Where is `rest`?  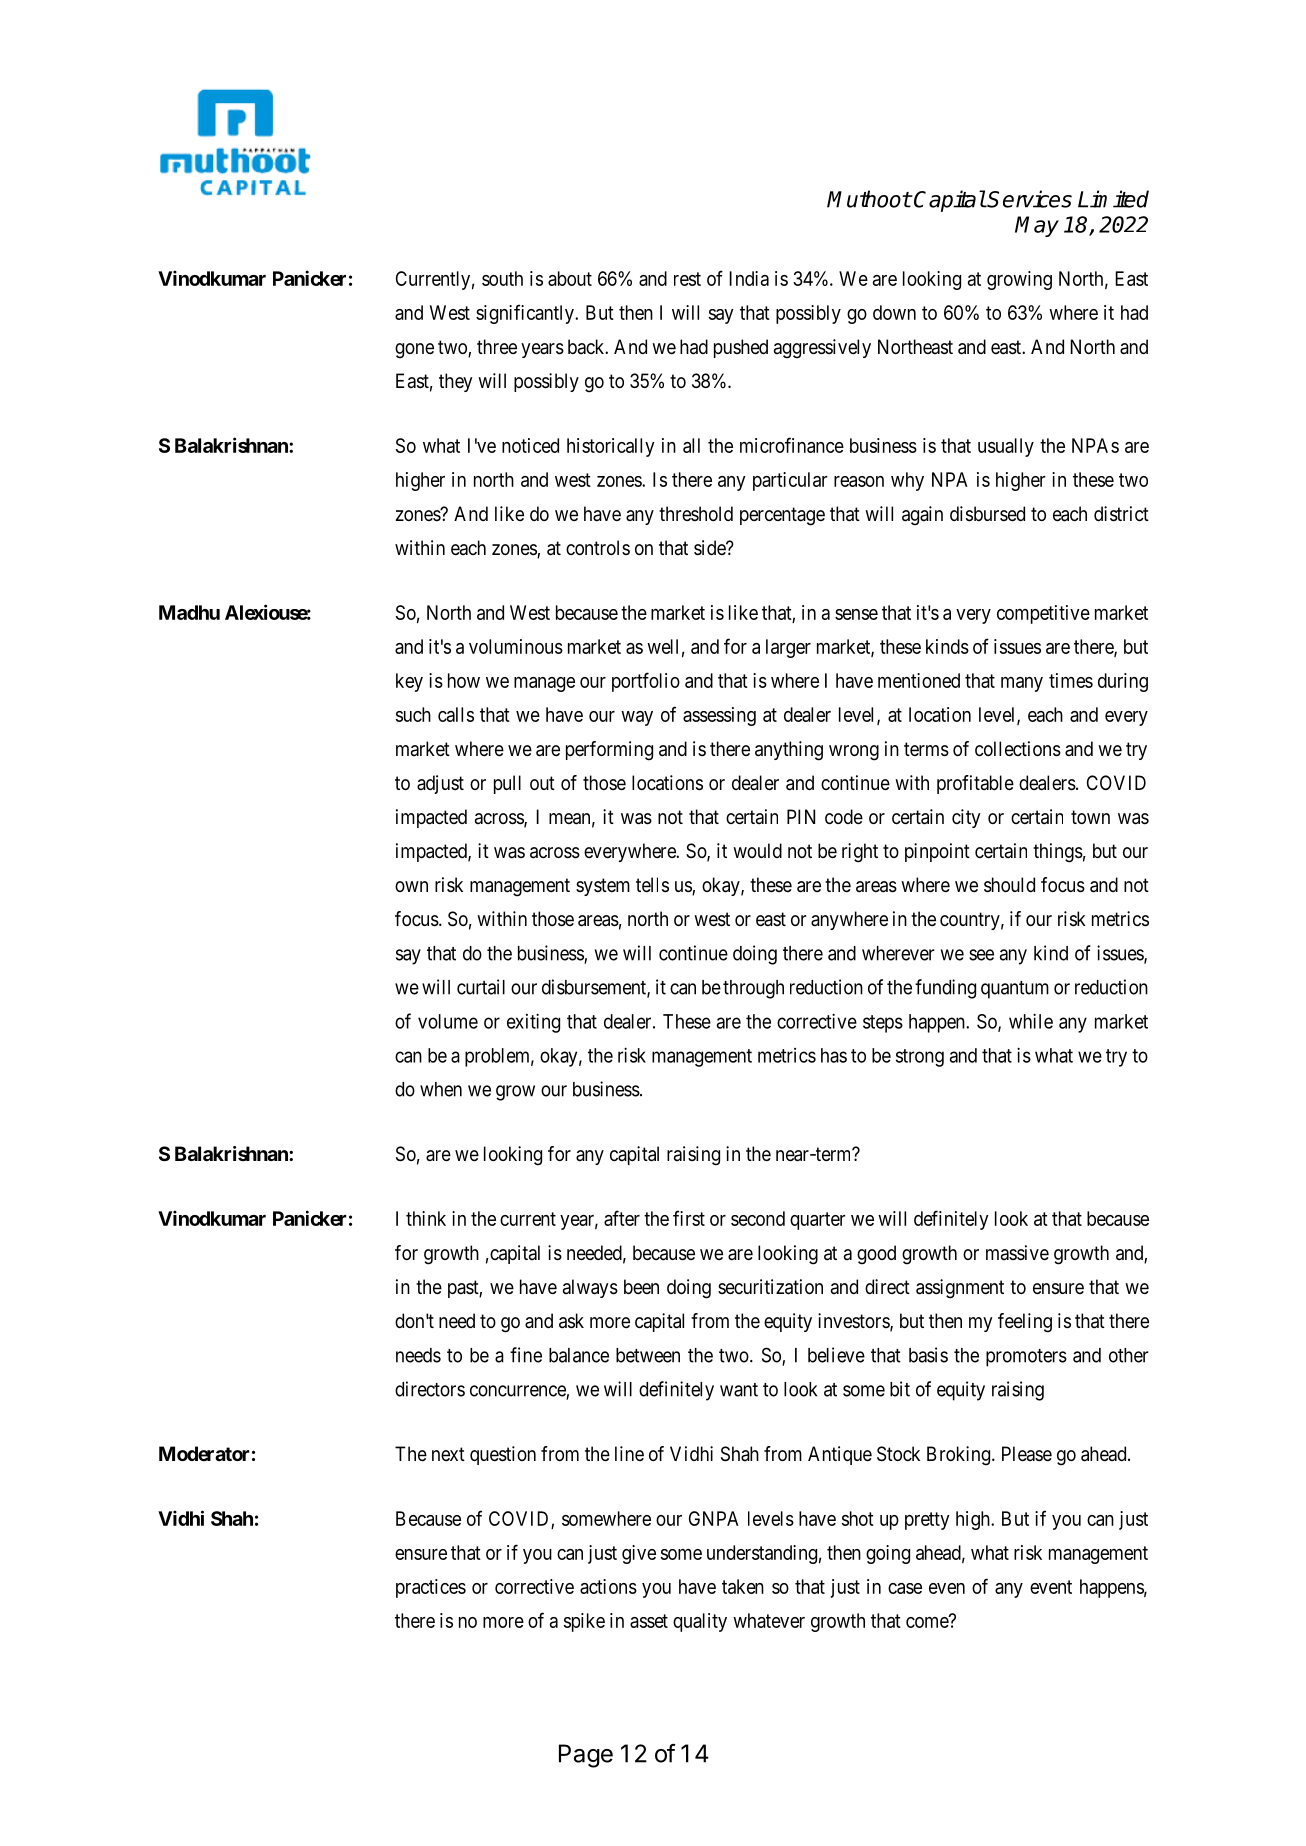 rest is located at coordinates (687, 279).
